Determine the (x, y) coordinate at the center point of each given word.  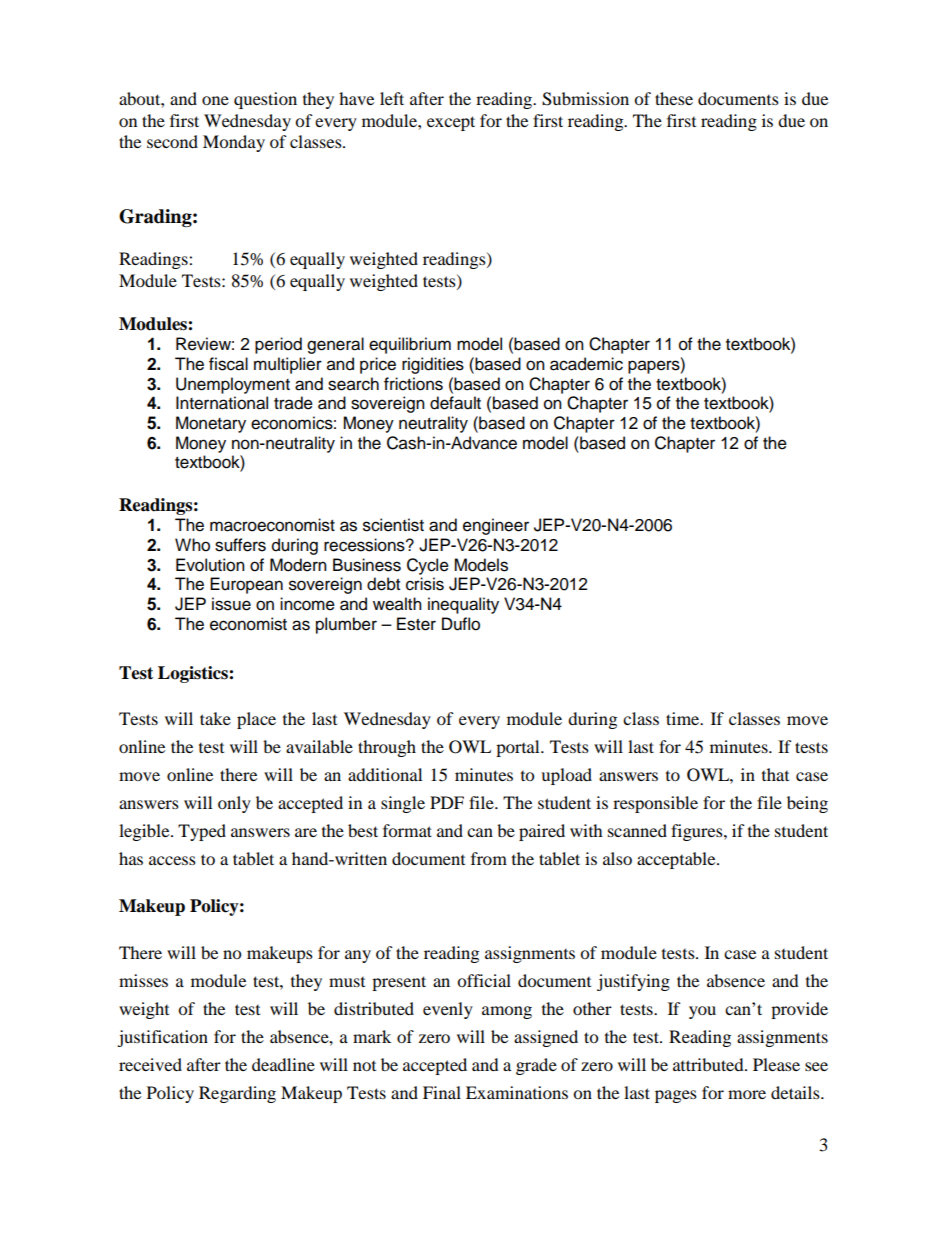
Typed (202, 832)
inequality (463, 605)
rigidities (433, 365)
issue (231, 604)
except (451, 123)
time (684, 718)
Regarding (237, 1094)
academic (586, 364)
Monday (234, 143)
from (489, 858)
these (674, 98)
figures (698, 832)
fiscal (228, 364)
